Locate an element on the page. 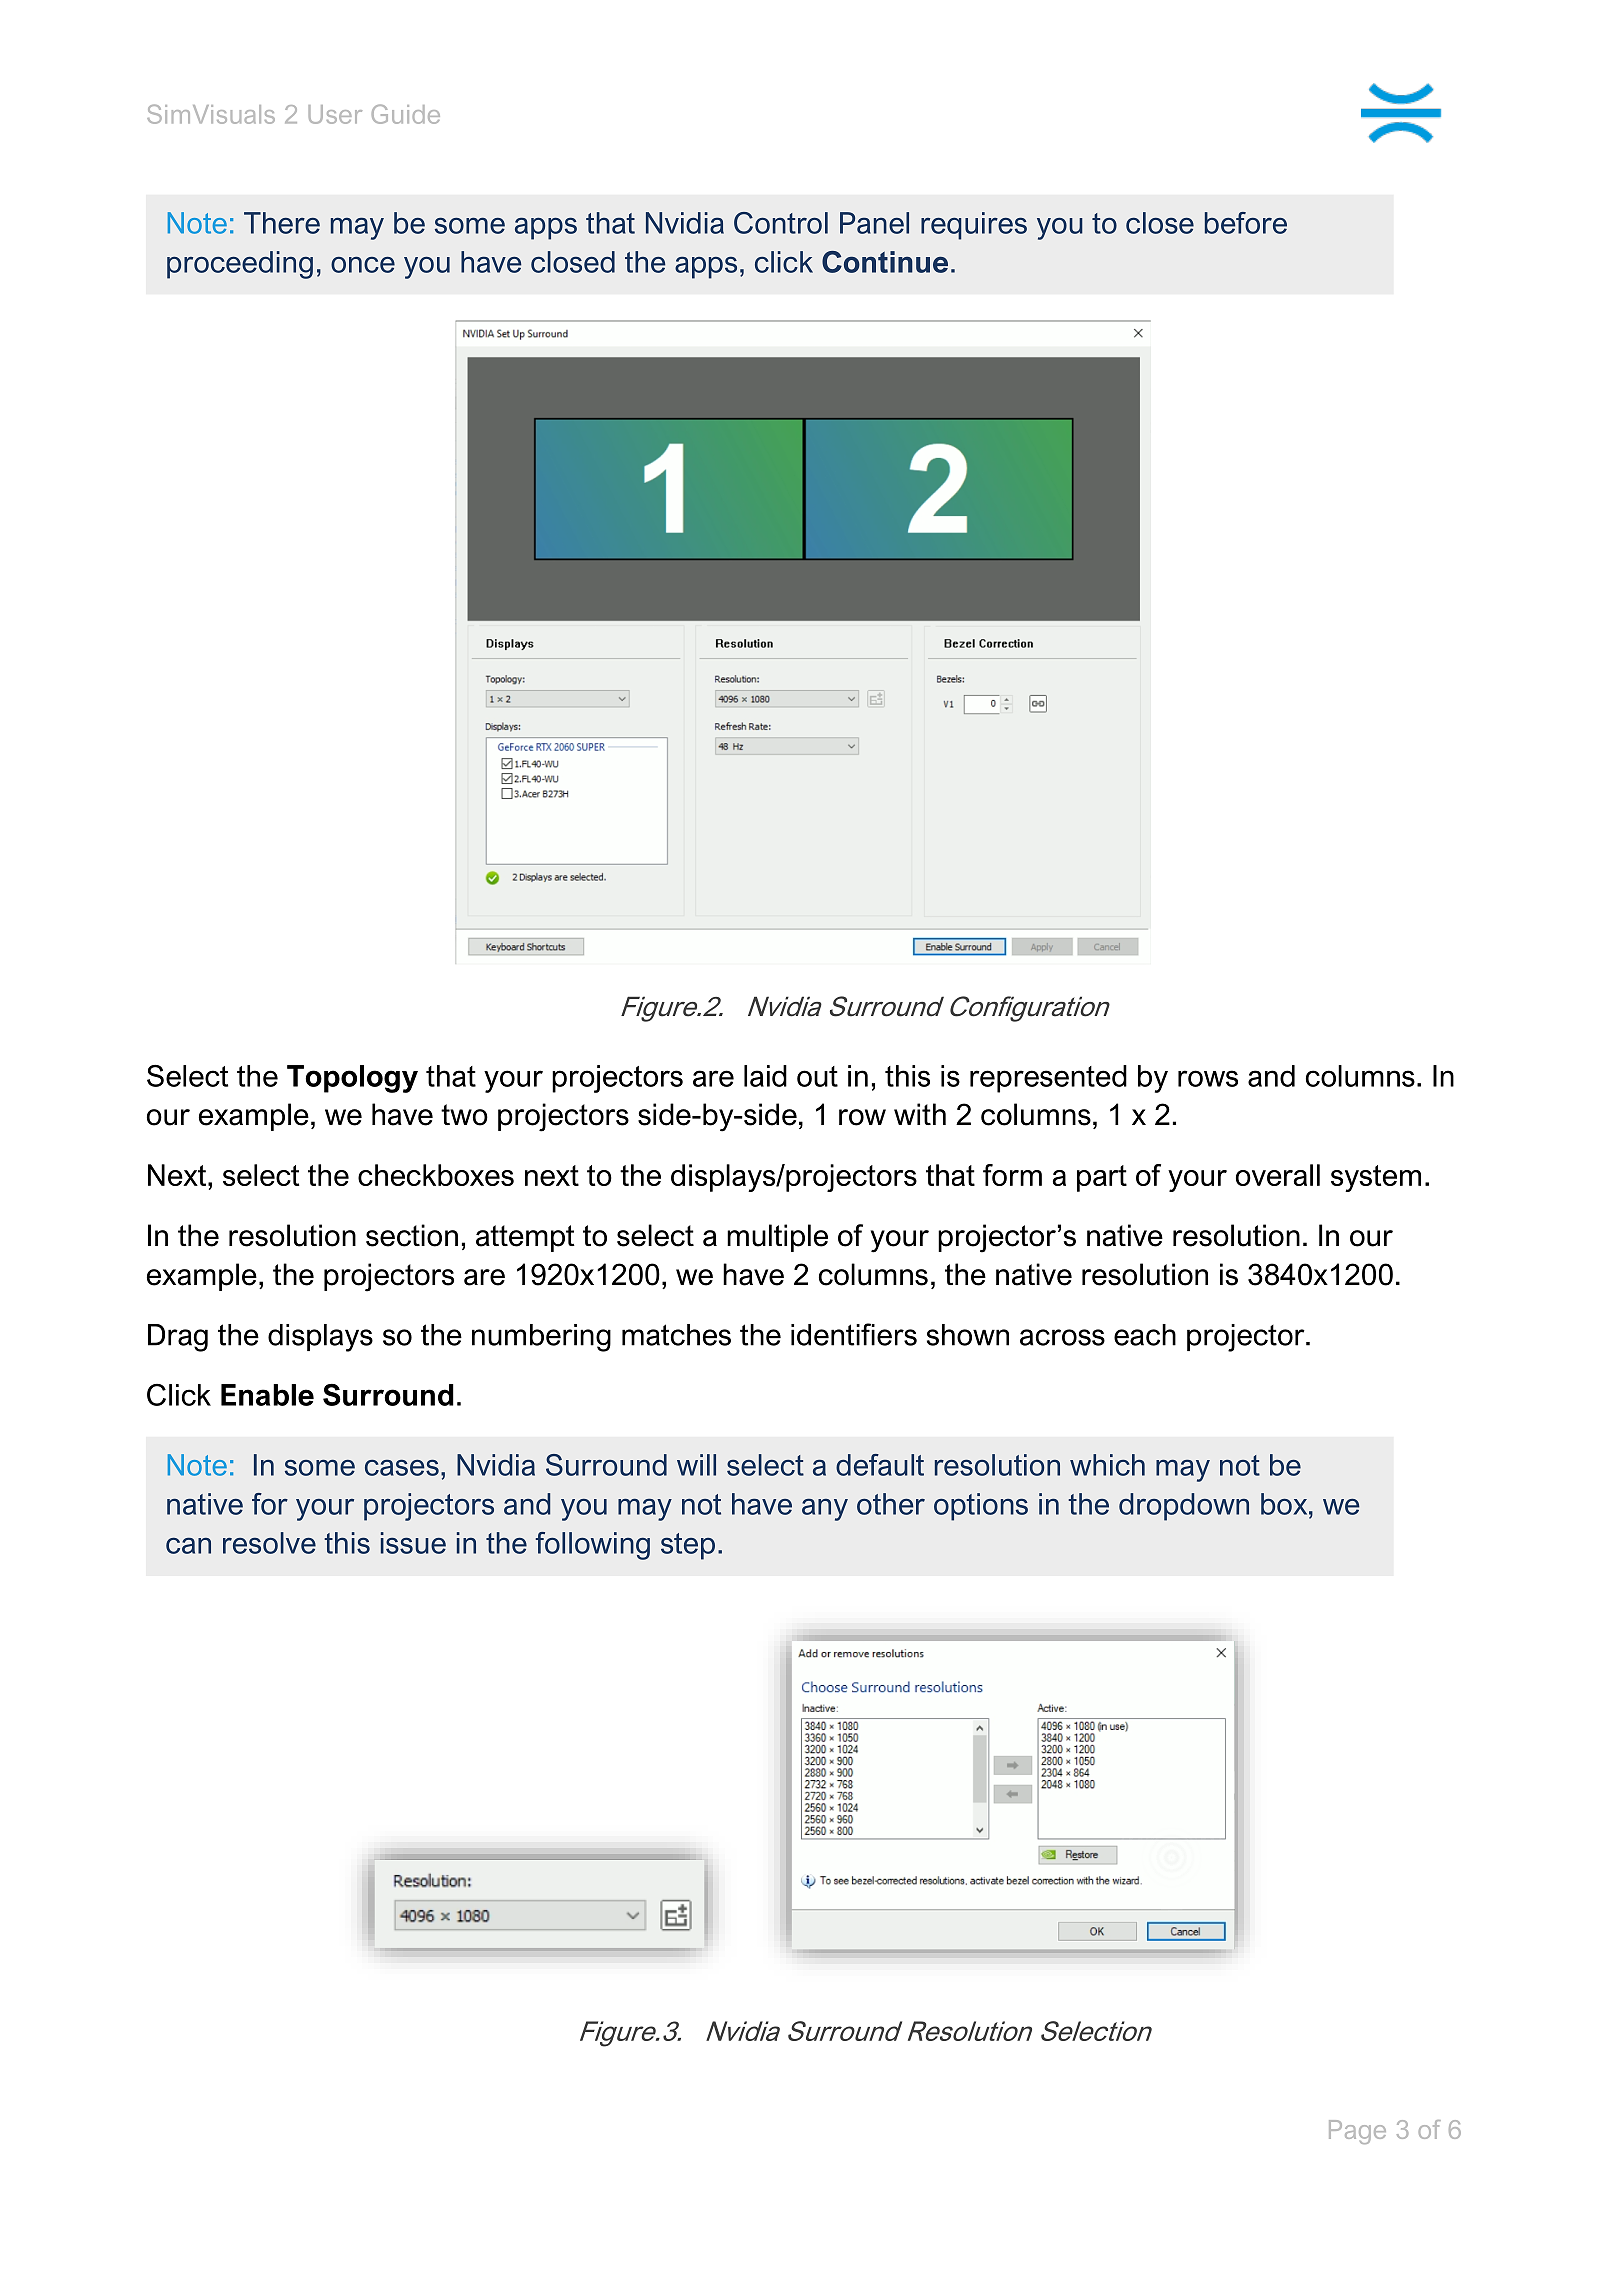 The height and width of the image is (2275, 1608). dropdown is located at coordinates (1184, 1507).
